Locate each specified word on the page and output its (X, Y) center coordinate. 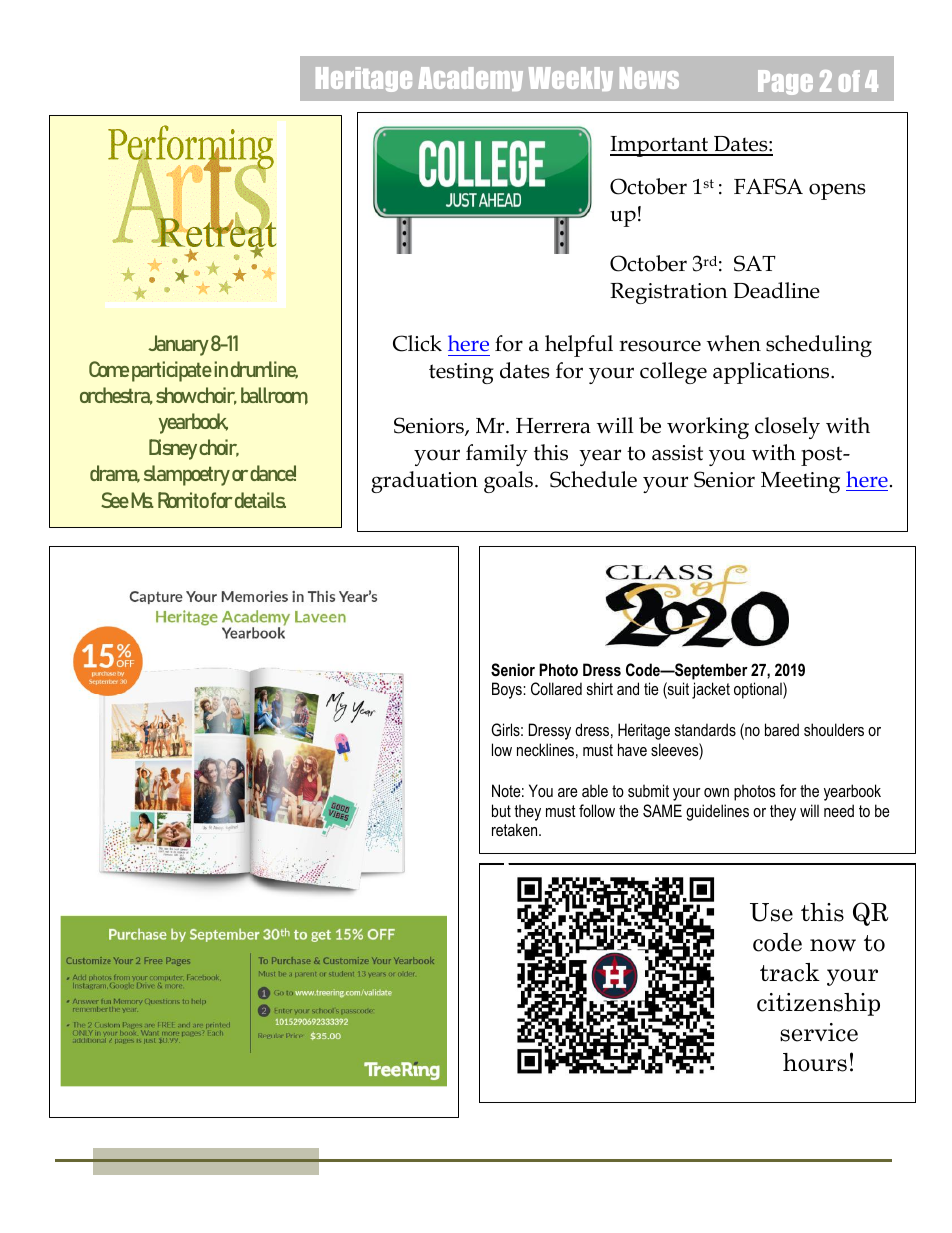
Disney (173, 449)
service (819, 1032)
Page (785, 82)
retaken (516, 829)
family (497, 455)
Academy (470, 79)
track (790, 972)
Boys (508, 690)
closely (787, 428)
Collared (556, 688)
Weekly (571, 79)
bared (782, 729)
